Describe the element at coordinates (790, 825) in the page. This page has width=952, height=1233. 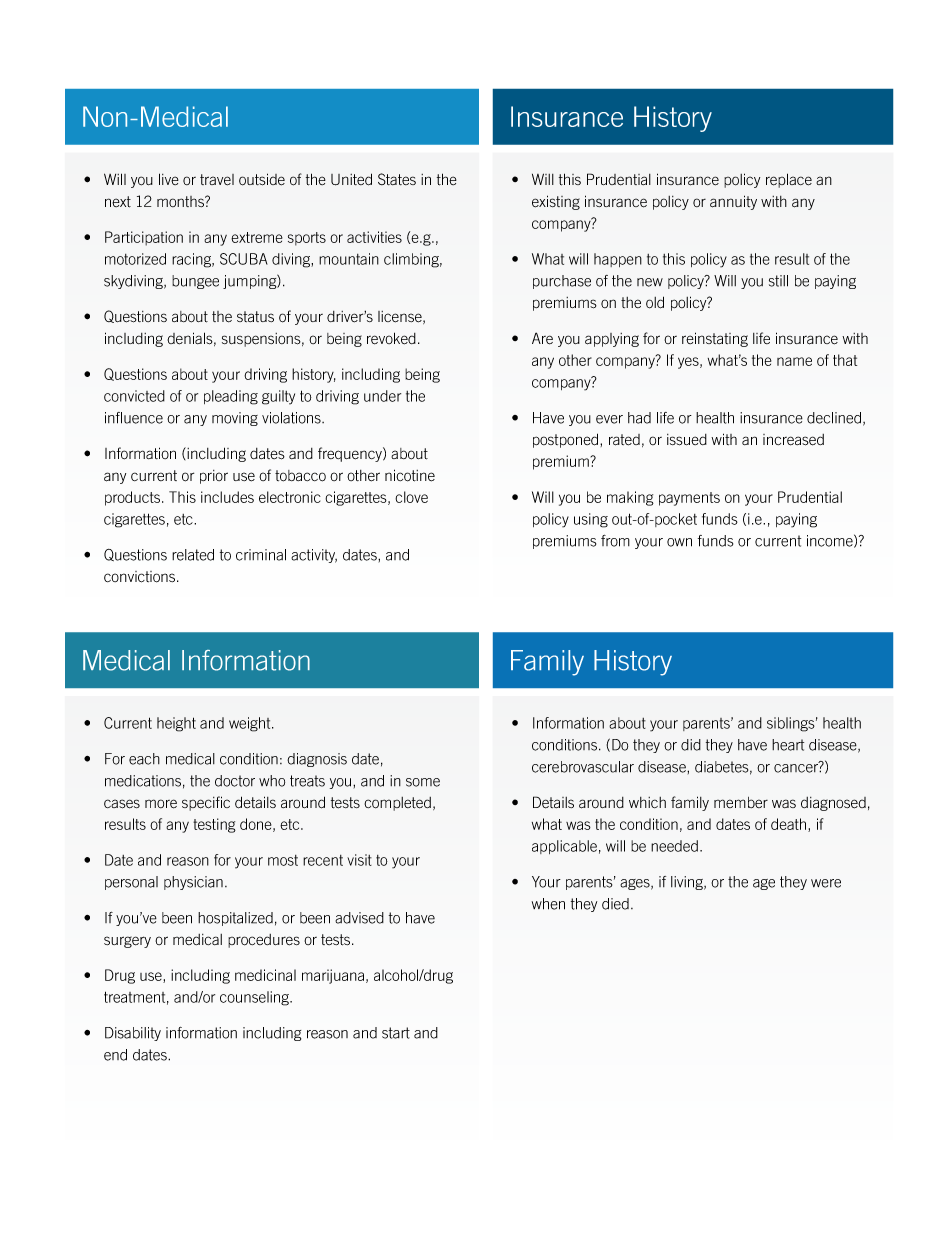
I see `death` at that location.
